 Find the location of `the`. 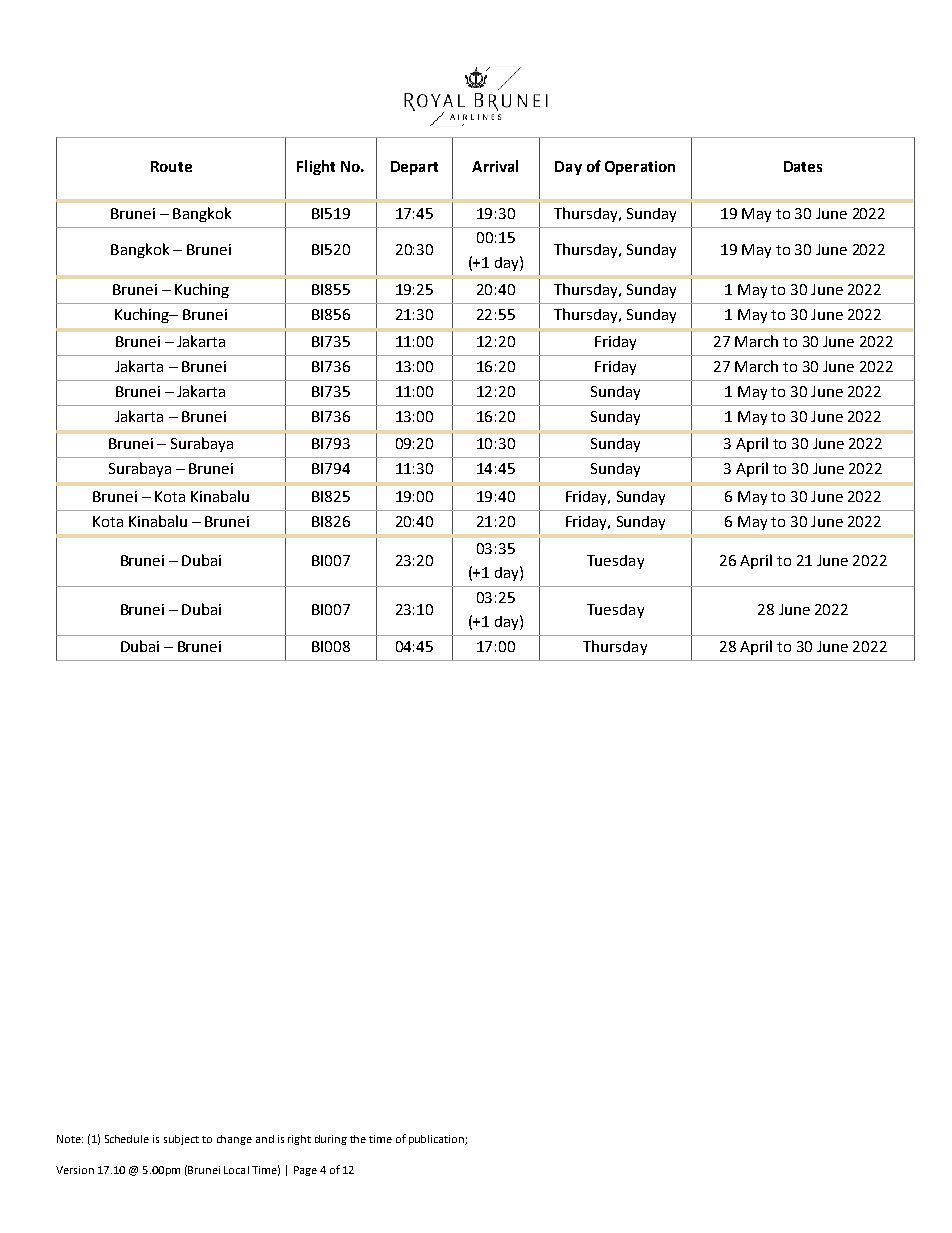

the is located at coordinates (358, 1139).
